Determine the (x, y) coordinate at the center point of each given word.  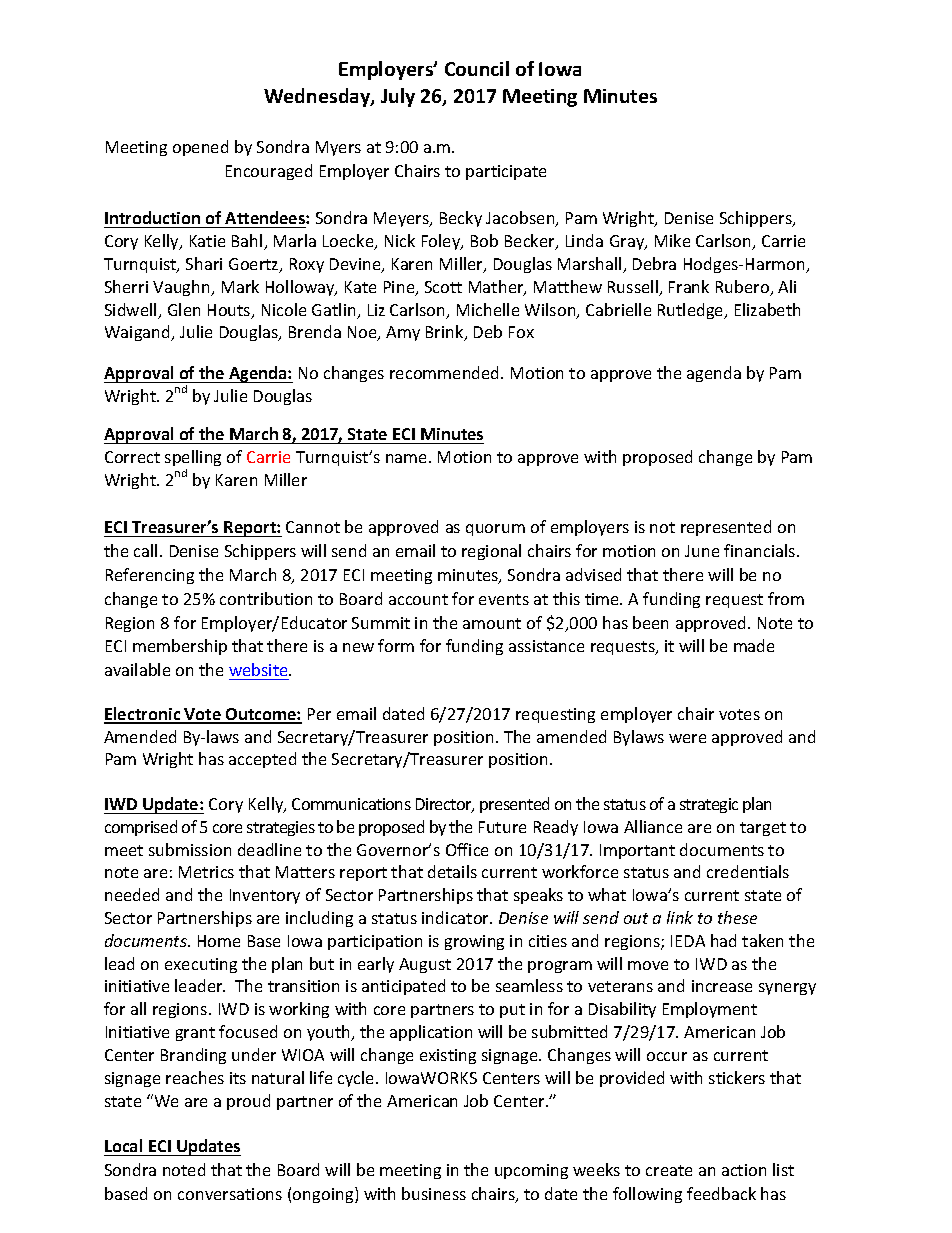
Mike (672, 240)
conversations (230, 1194)
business (434, 1193)
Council (477, 68)
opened (200, 148)
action (744, 1170)
